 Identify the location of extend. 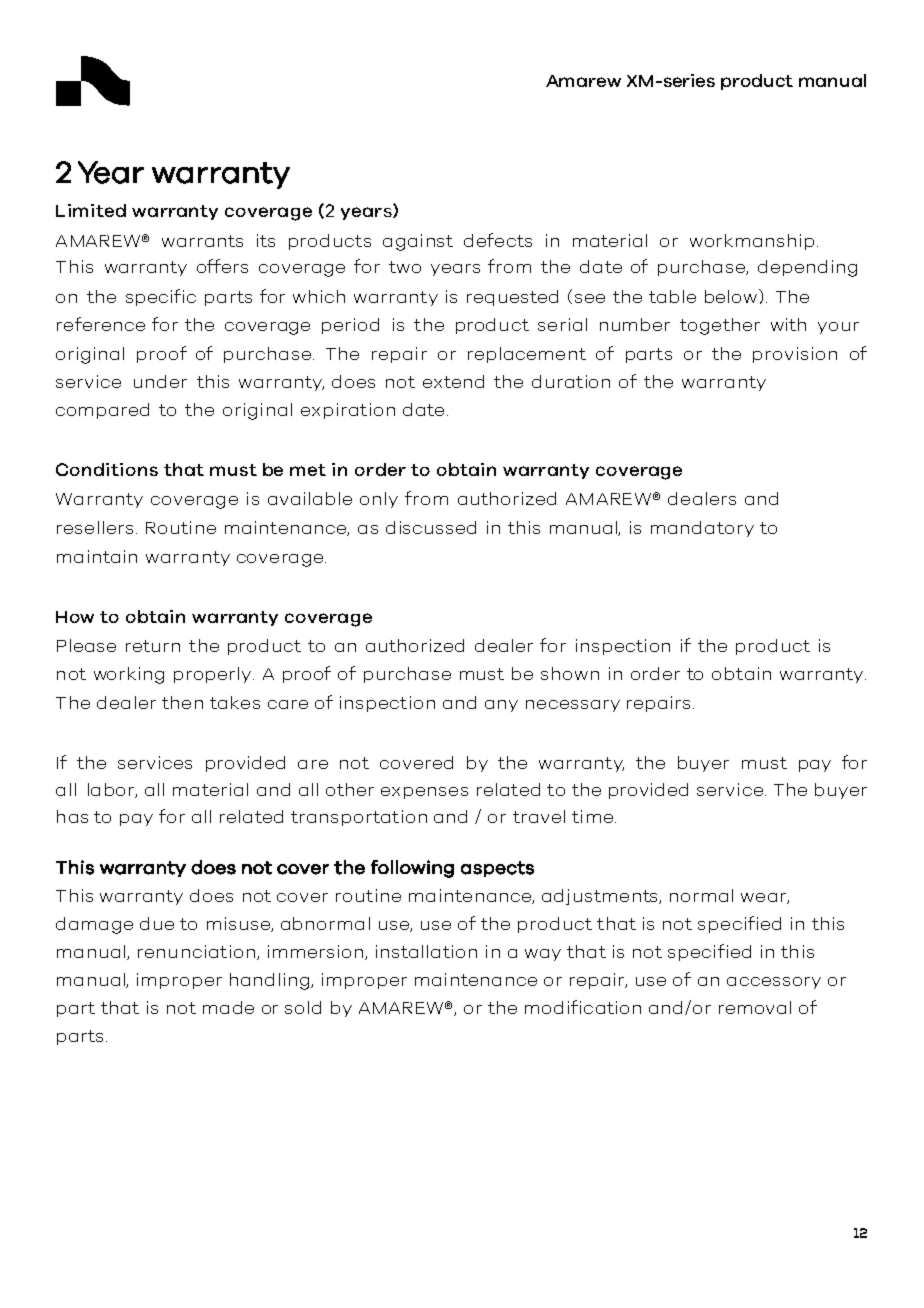
(453, 381).
